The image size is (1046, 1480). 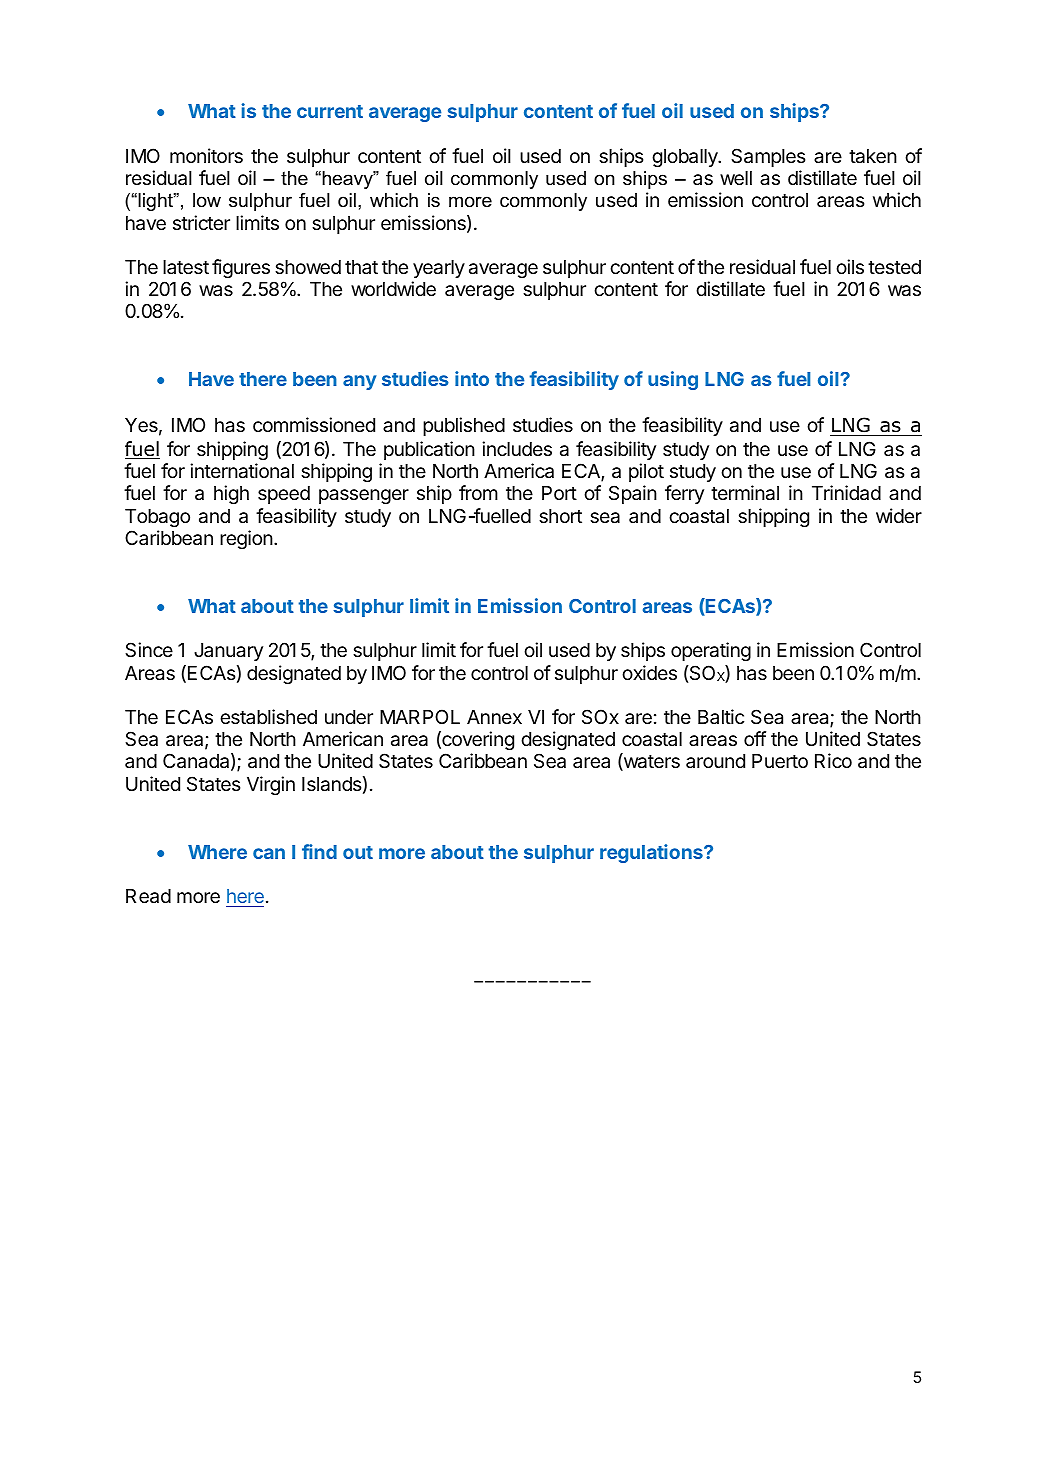 What do you see at coordinates (780, 761) in the document?
I see `Puerto` at bounding box center [780, 761].
